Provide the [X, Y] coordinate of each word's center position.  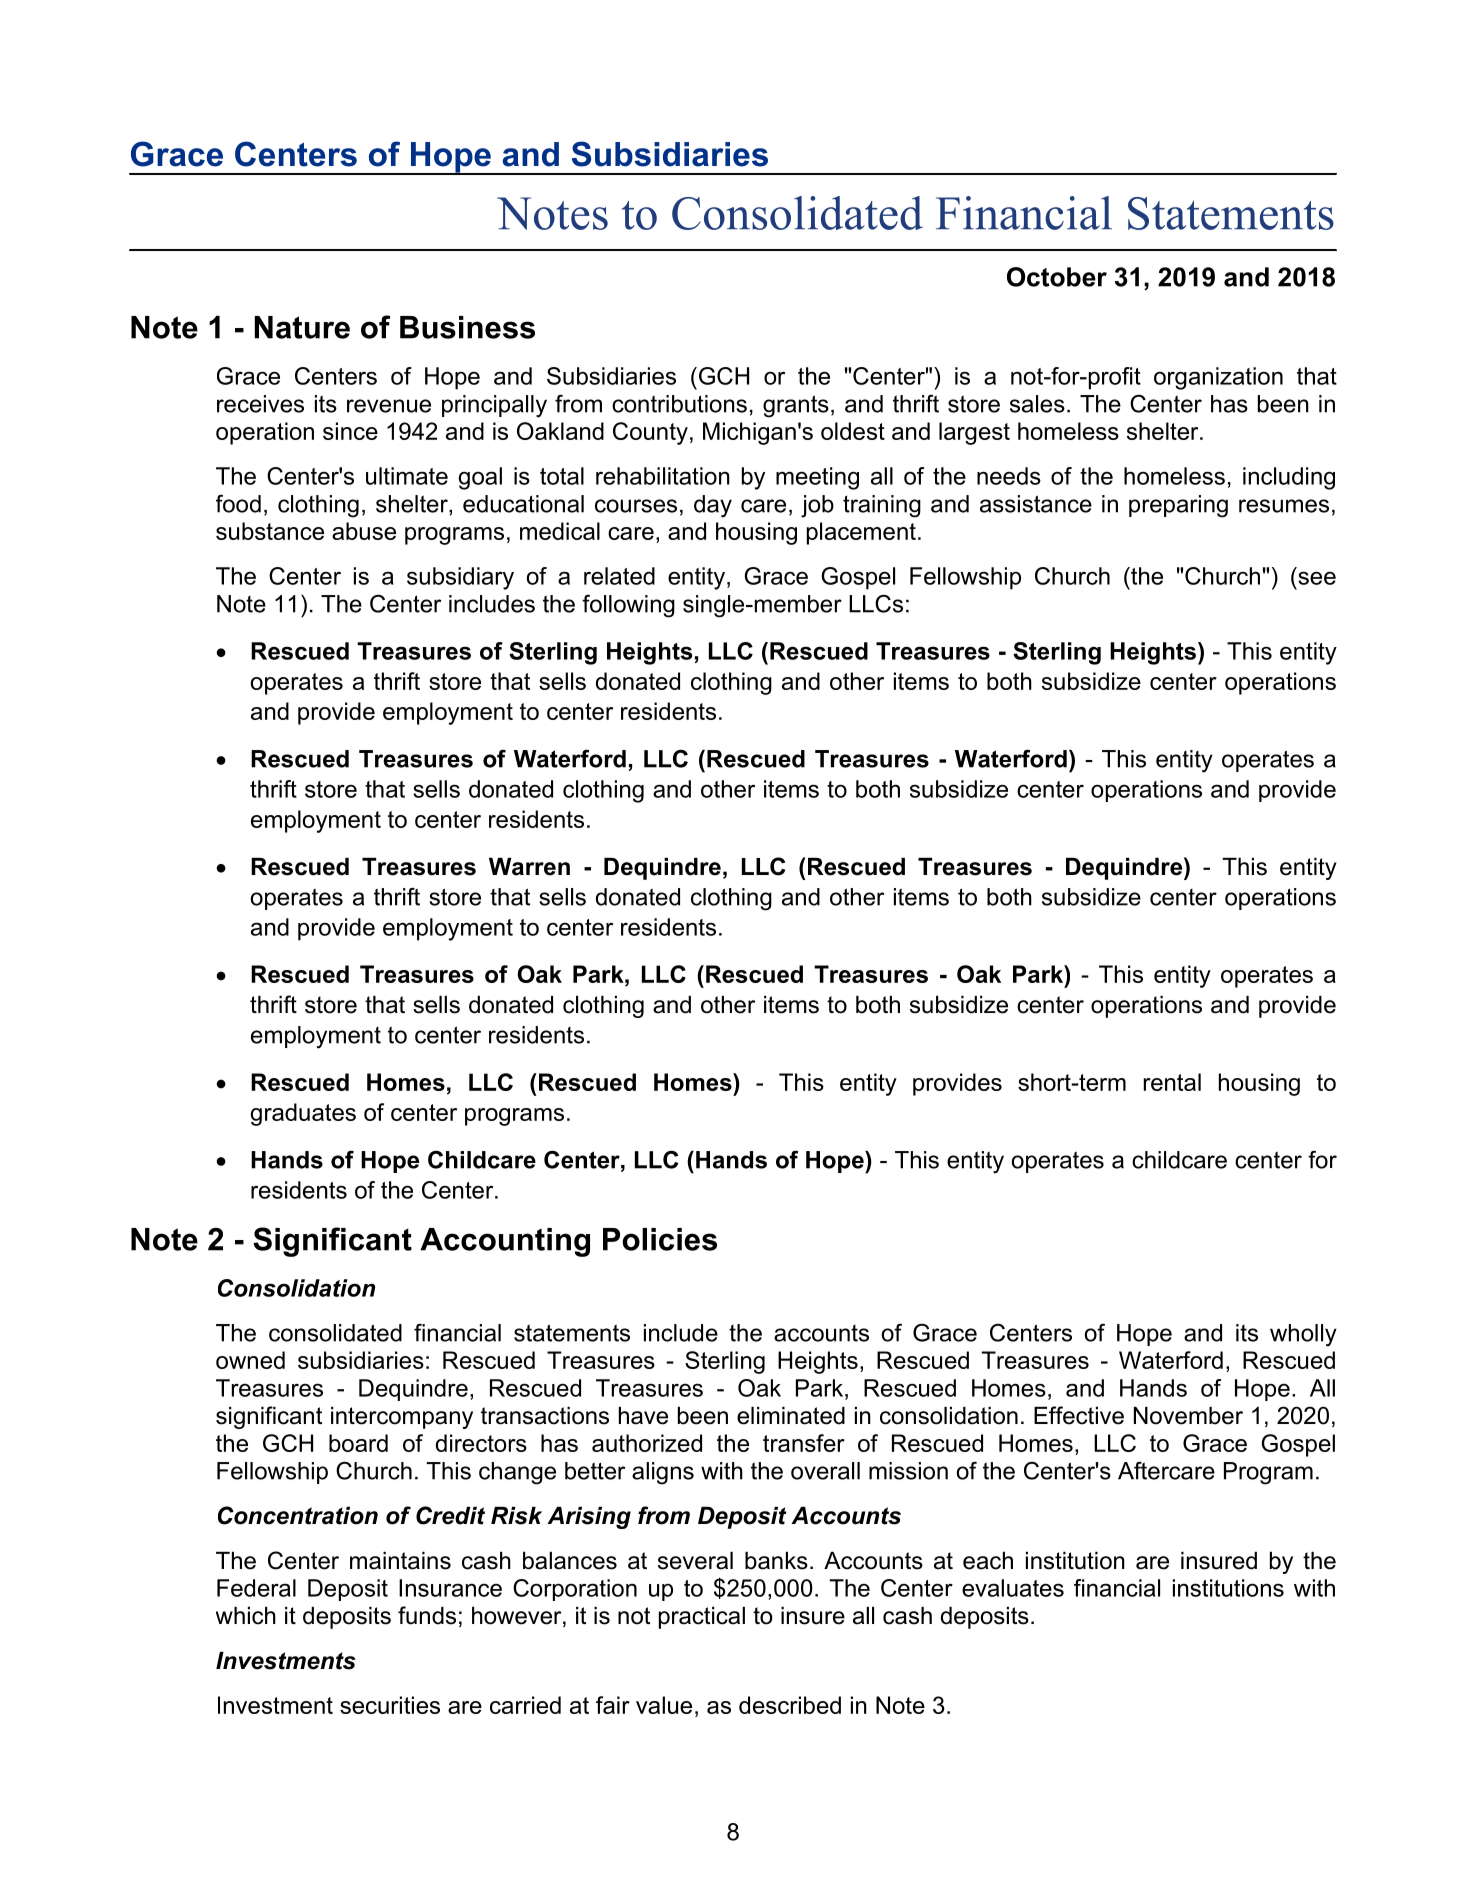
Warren [529, 867]
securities [390, 1705]
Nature [302, 327]
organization [1218, 378]
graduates [303, 1114]
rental [1172, 1082]
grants [796, 406]
